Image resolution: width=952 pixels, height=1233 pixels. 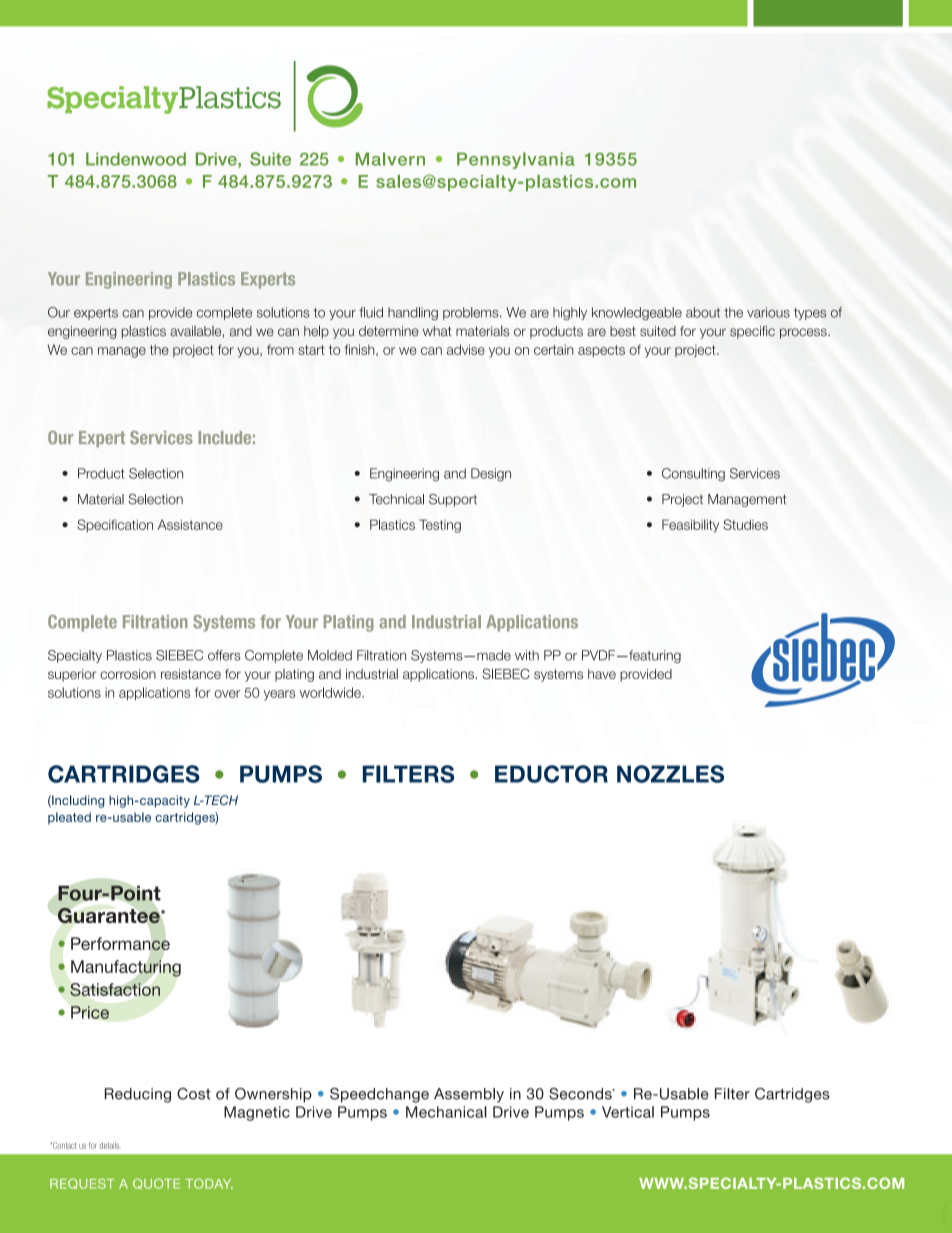 What do you see at coordinates (746, 524) in the page?
I see `Studies` at bounding box center [746, 524].
